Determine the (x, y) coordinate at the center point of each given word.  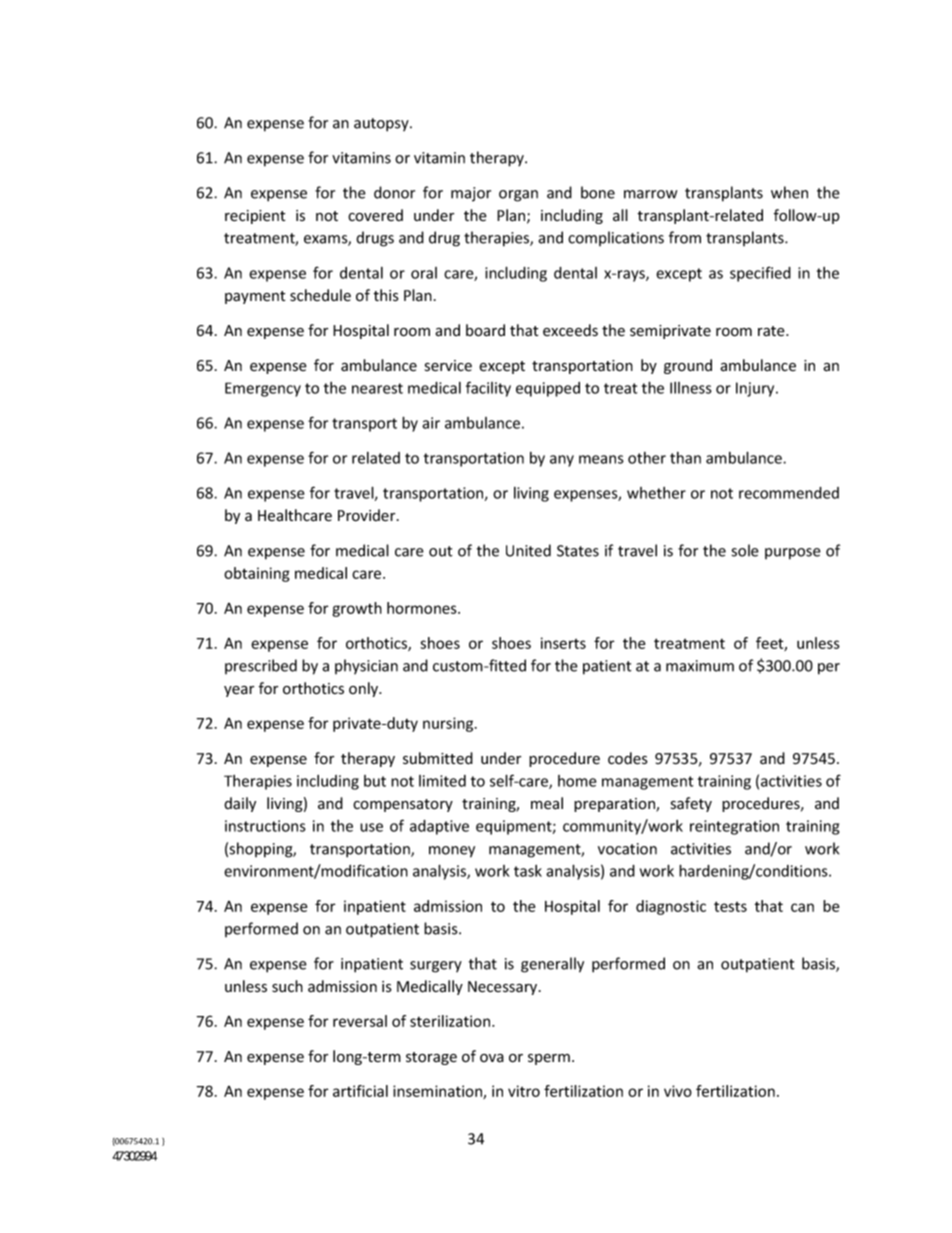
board (485, 330)
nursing (449, 724)
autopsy (382, 125)
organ (518, 196)
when (789, 192)
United (528, 550)
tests (730, 906)
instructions (265, 826)
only (364, 689)
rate (772, 331)
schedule (320, 295)
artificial (360, 1091)
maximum (700, 666)
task (528, 871)
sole (745, 550)
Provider (368, 515)
